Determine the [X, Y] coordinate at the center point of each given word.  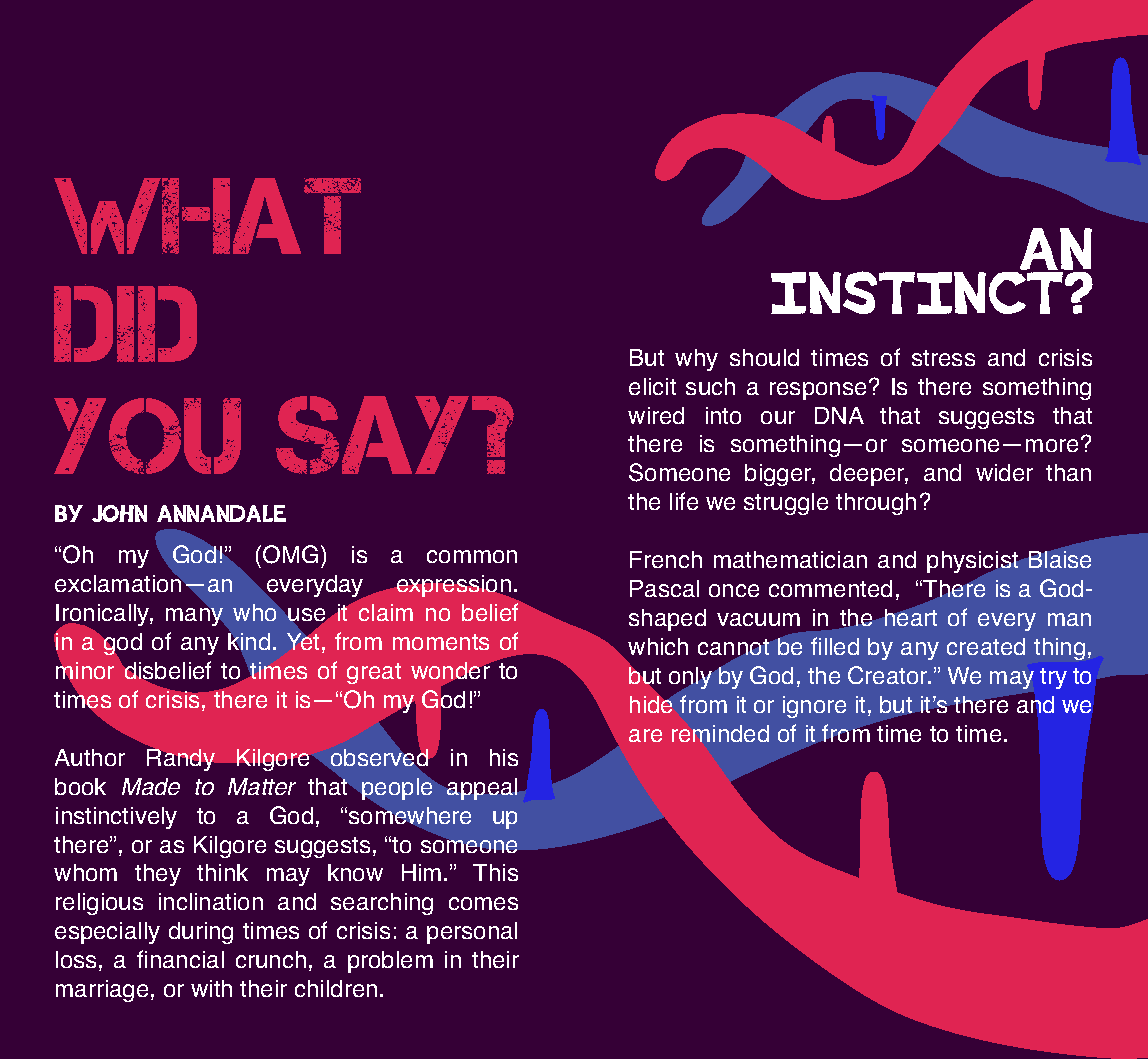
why [696, 360]
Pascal [664, 588]
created [986, 646]
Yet [303, 640]
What [207, 216]
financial [180, 959]
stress [943, 358]
